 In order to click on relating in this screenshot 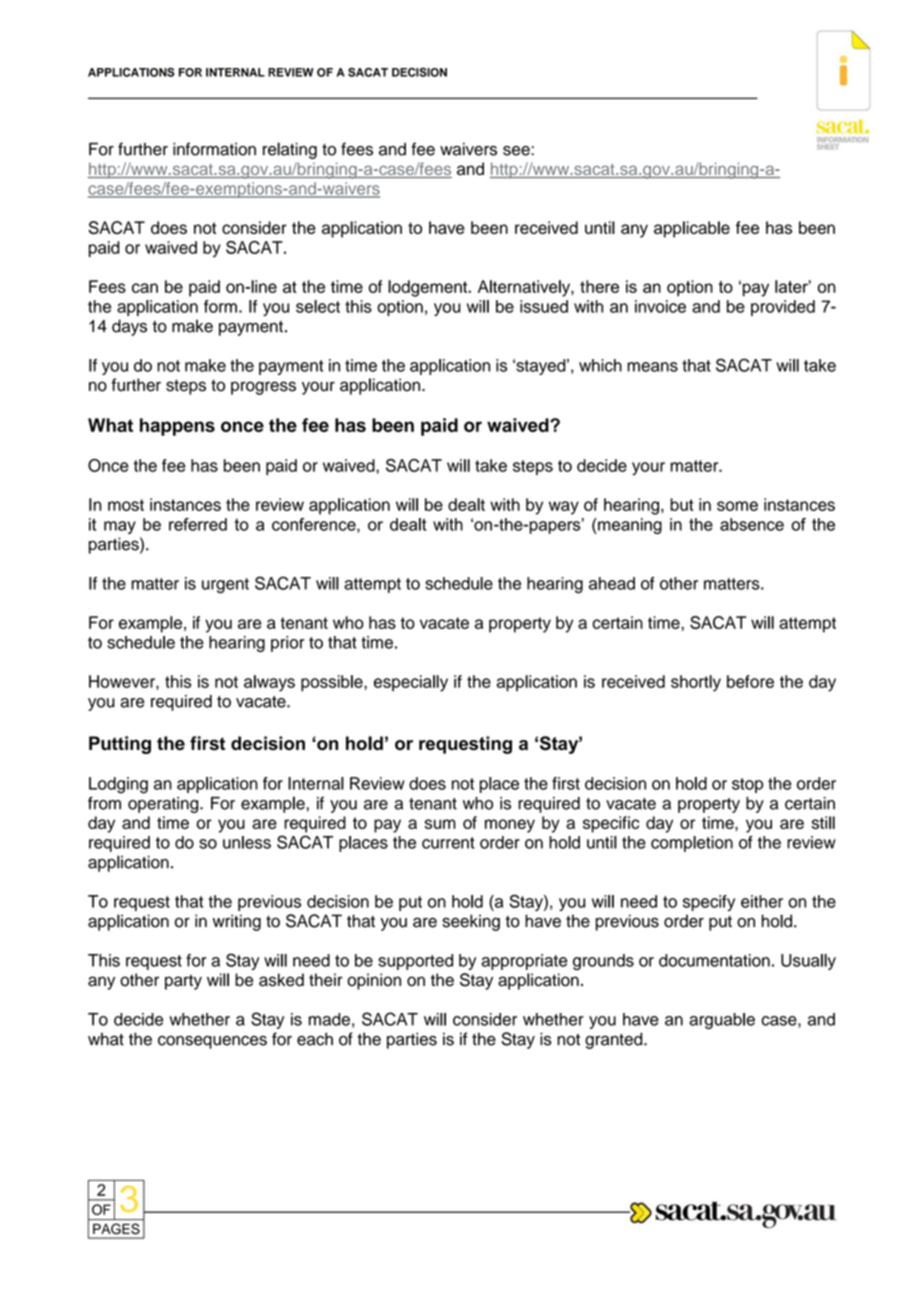, I will do `click(290, 150)`.
